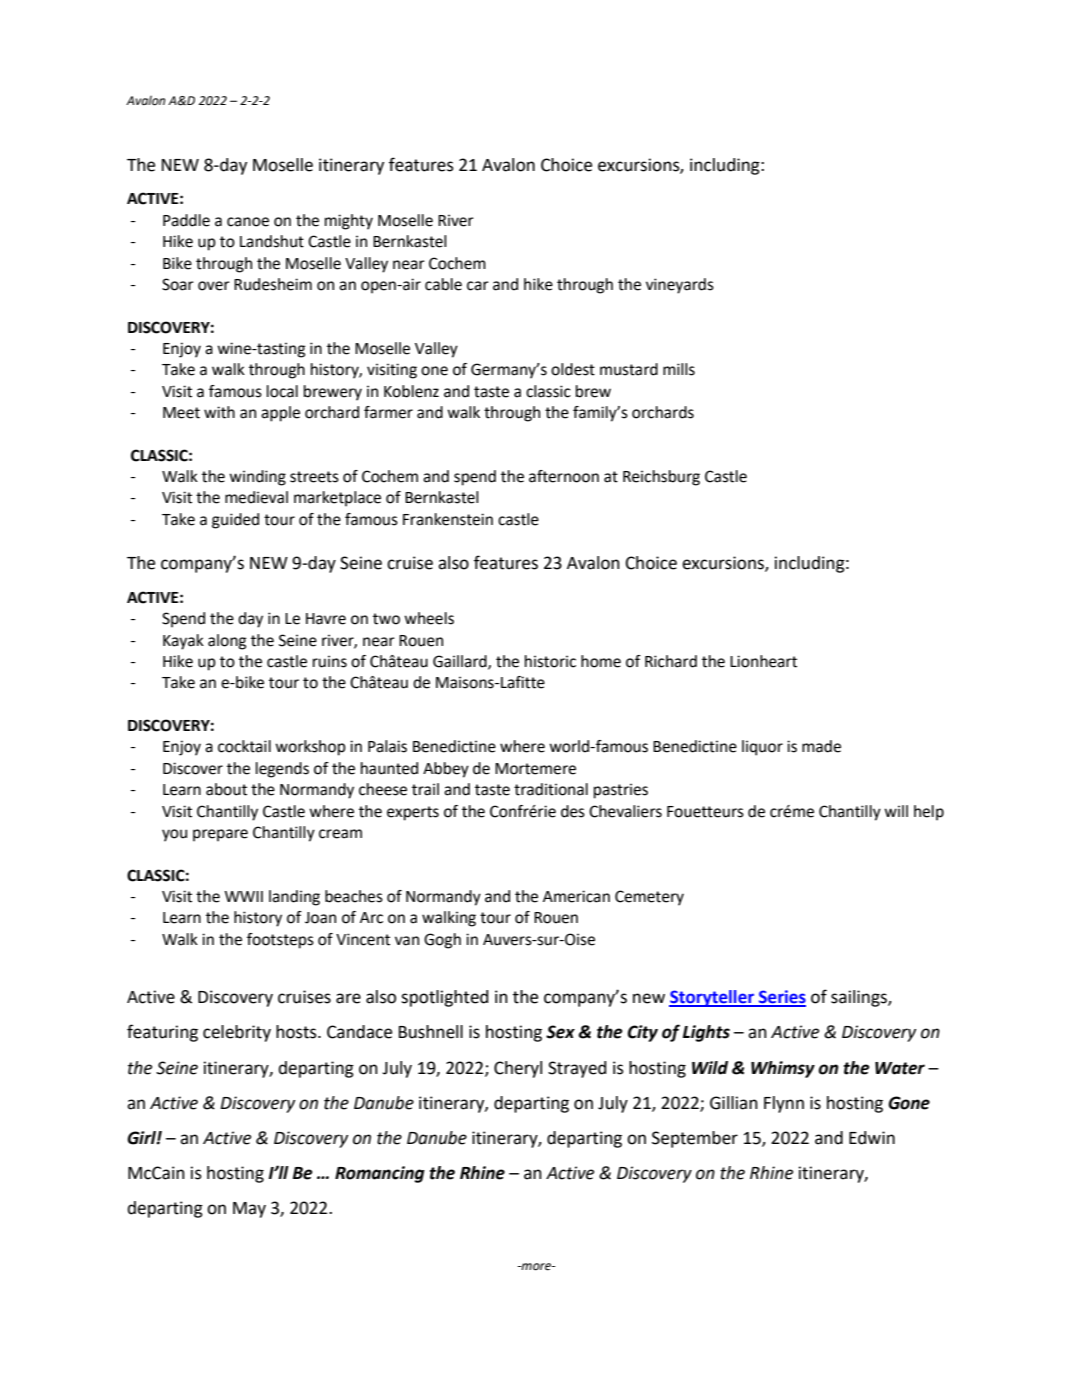 Image resolution: width=1071 pixels, height=1386 pixels. What do you see at coordinates (249, 1210) in the page?
I see `May` at bounding box center [249, 1210].
